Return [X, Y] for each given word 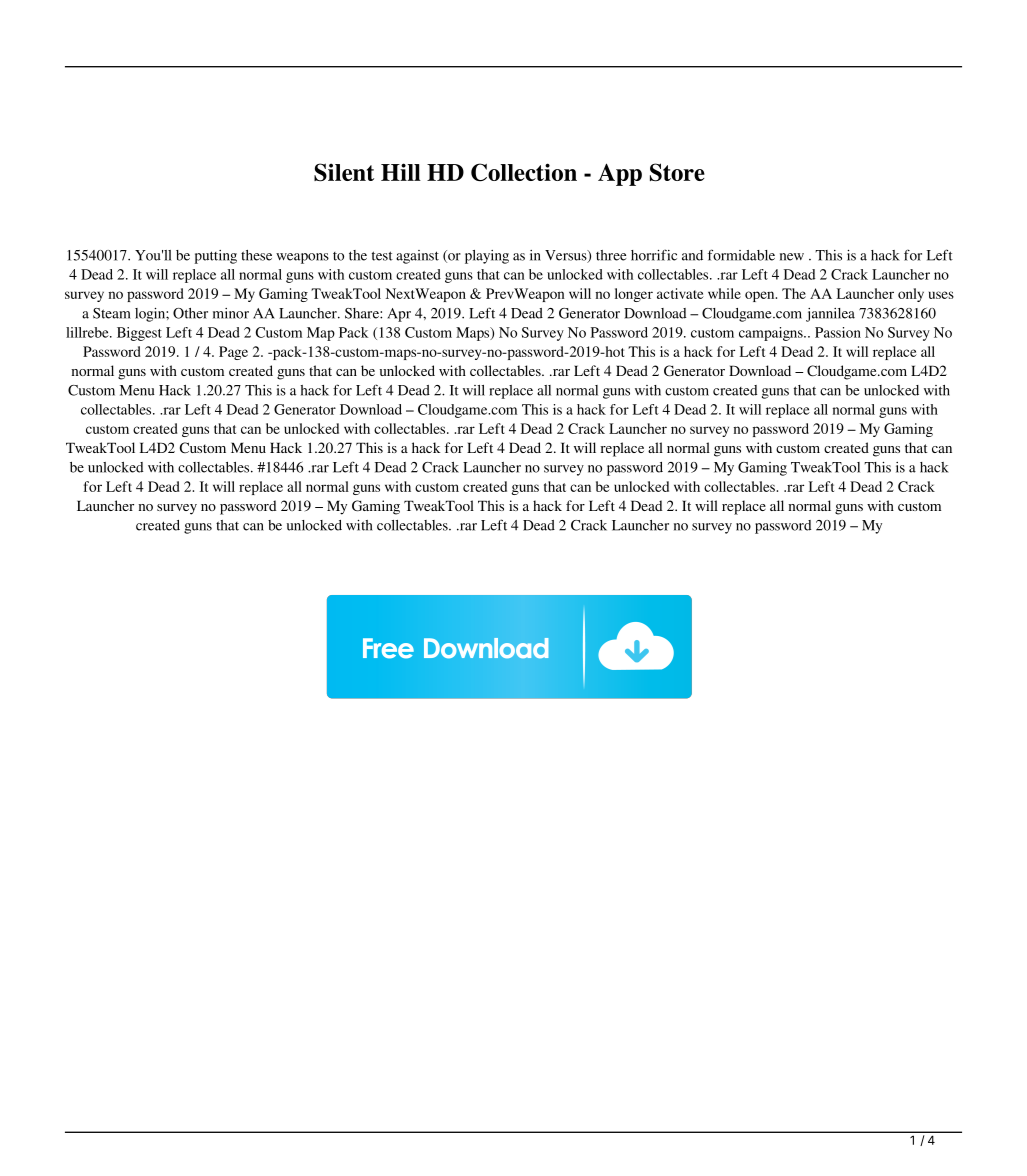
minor [231, 313]
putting [216, 257]
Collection [524, 172]
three [611, 255]
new [792, 257]
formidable [741, 255]
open [761, 296]
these [256, 255]
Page [233, 353]
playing [487, 257]
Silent [344, 172]
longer [634, 295]
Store [677, 172]
